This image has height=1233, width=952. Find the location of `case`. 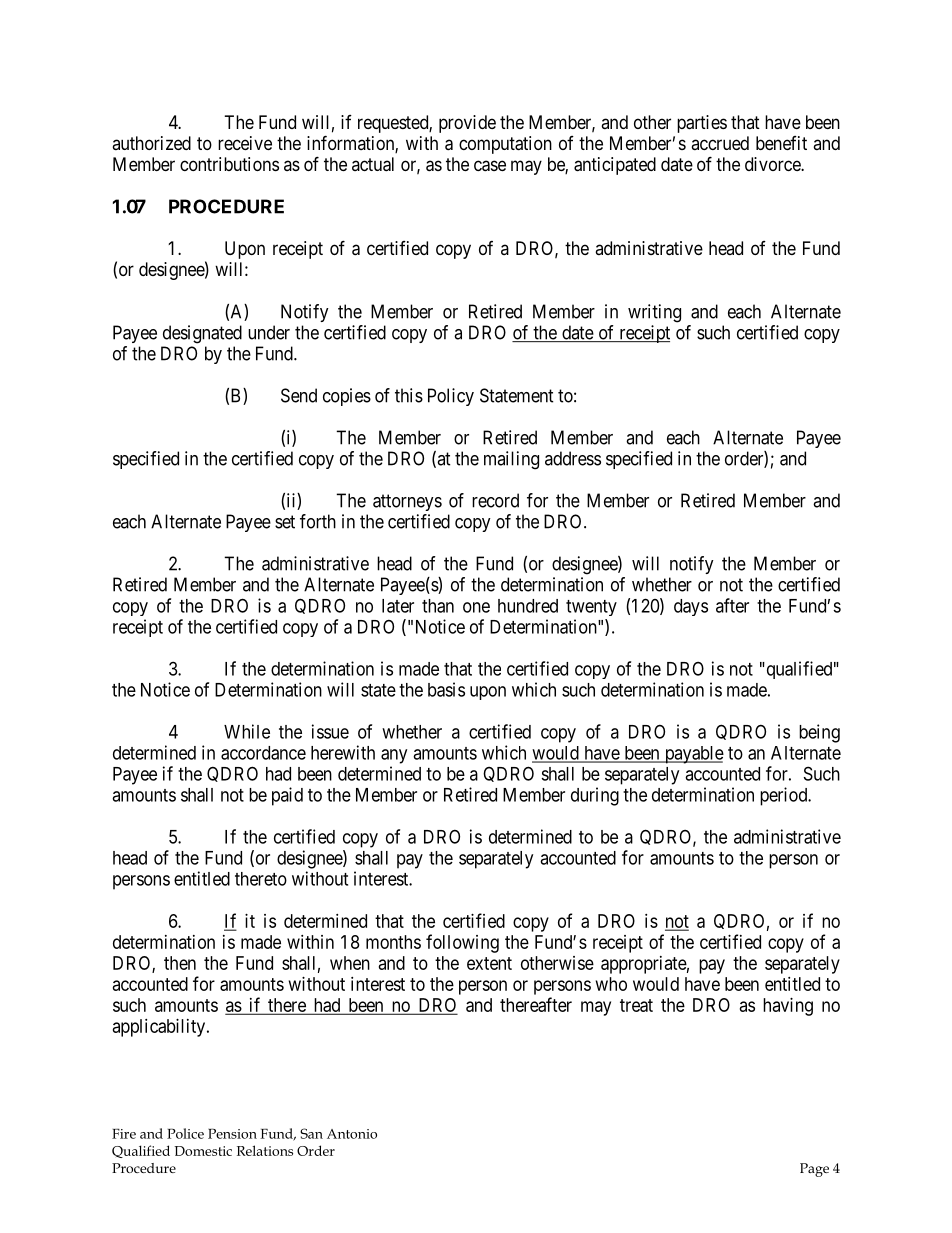

case is located at coordinates (490, 166).
